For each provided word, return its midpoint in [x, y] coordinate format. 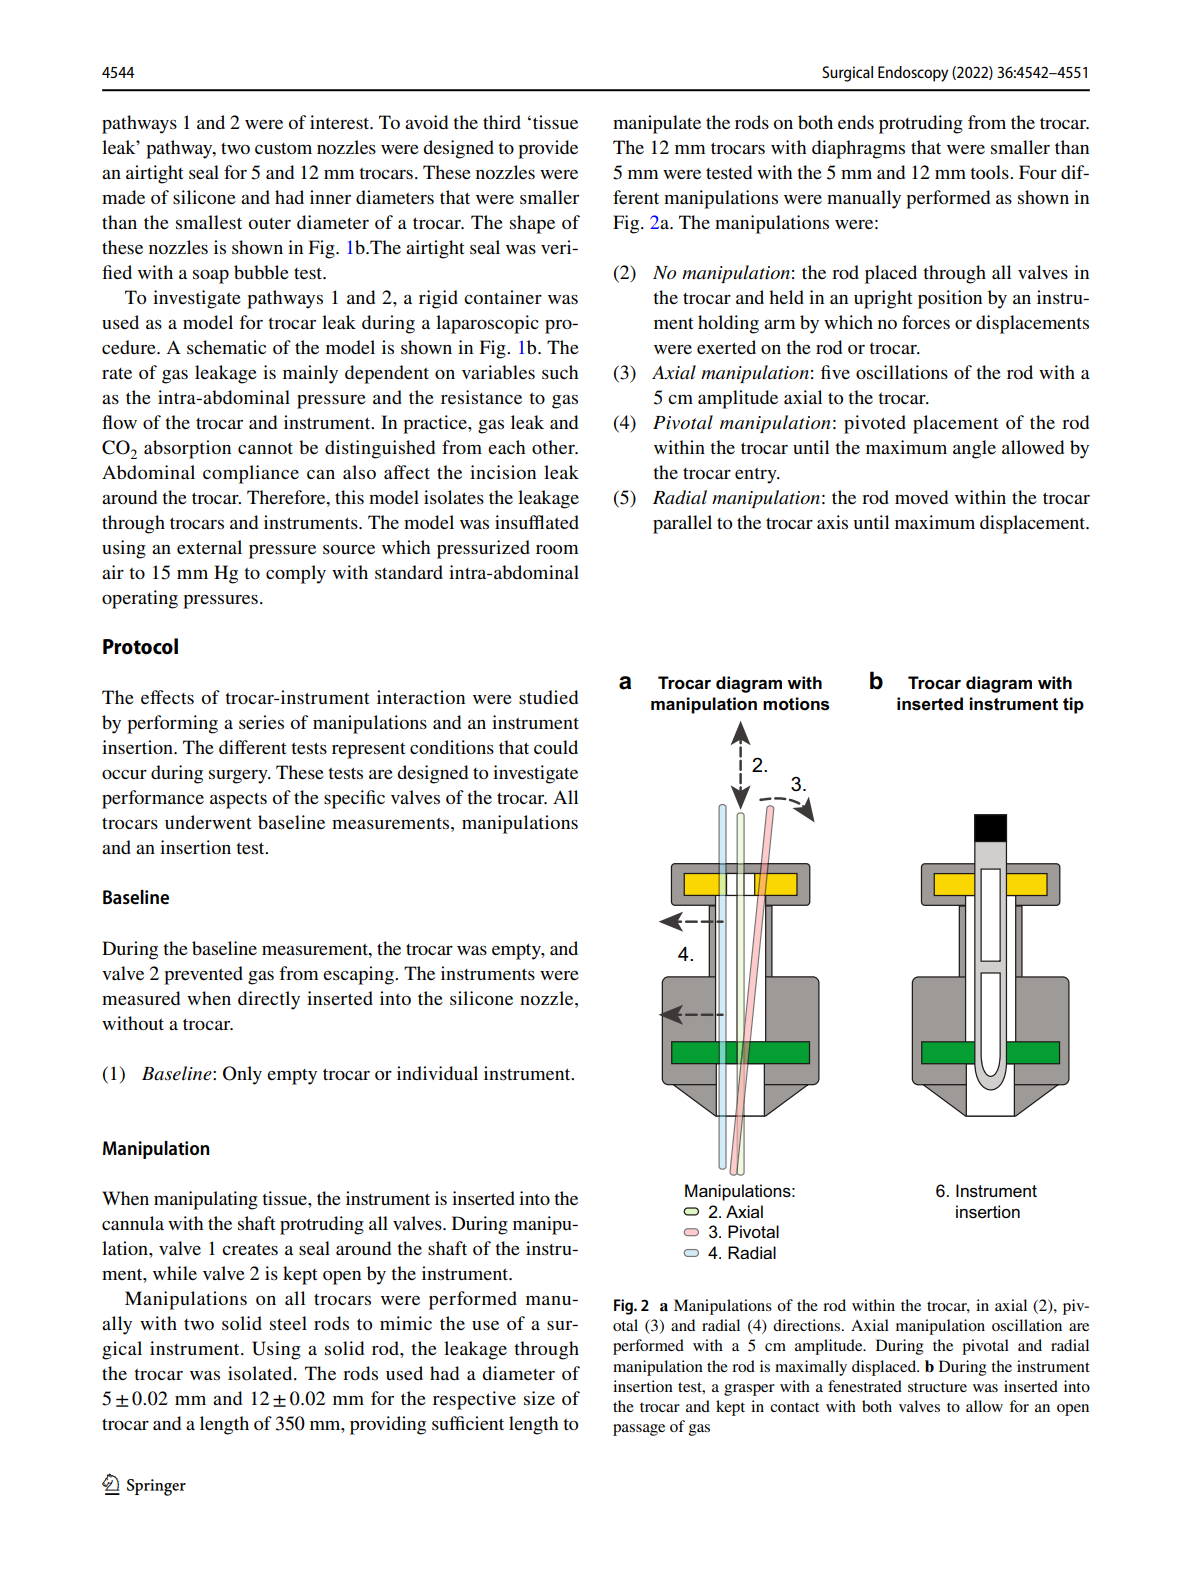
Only [242, 1075]
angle [974, 449]
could [556, 747]
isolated [261, 1373]
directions [806, 1325]
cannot [265, 448]
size [539, 1398]
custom [283, 149]
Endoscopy [913, 74]
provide [548, 149]
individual [437, 1073]
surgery [239, 777]
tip [1073, 705]
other [554, 447]
